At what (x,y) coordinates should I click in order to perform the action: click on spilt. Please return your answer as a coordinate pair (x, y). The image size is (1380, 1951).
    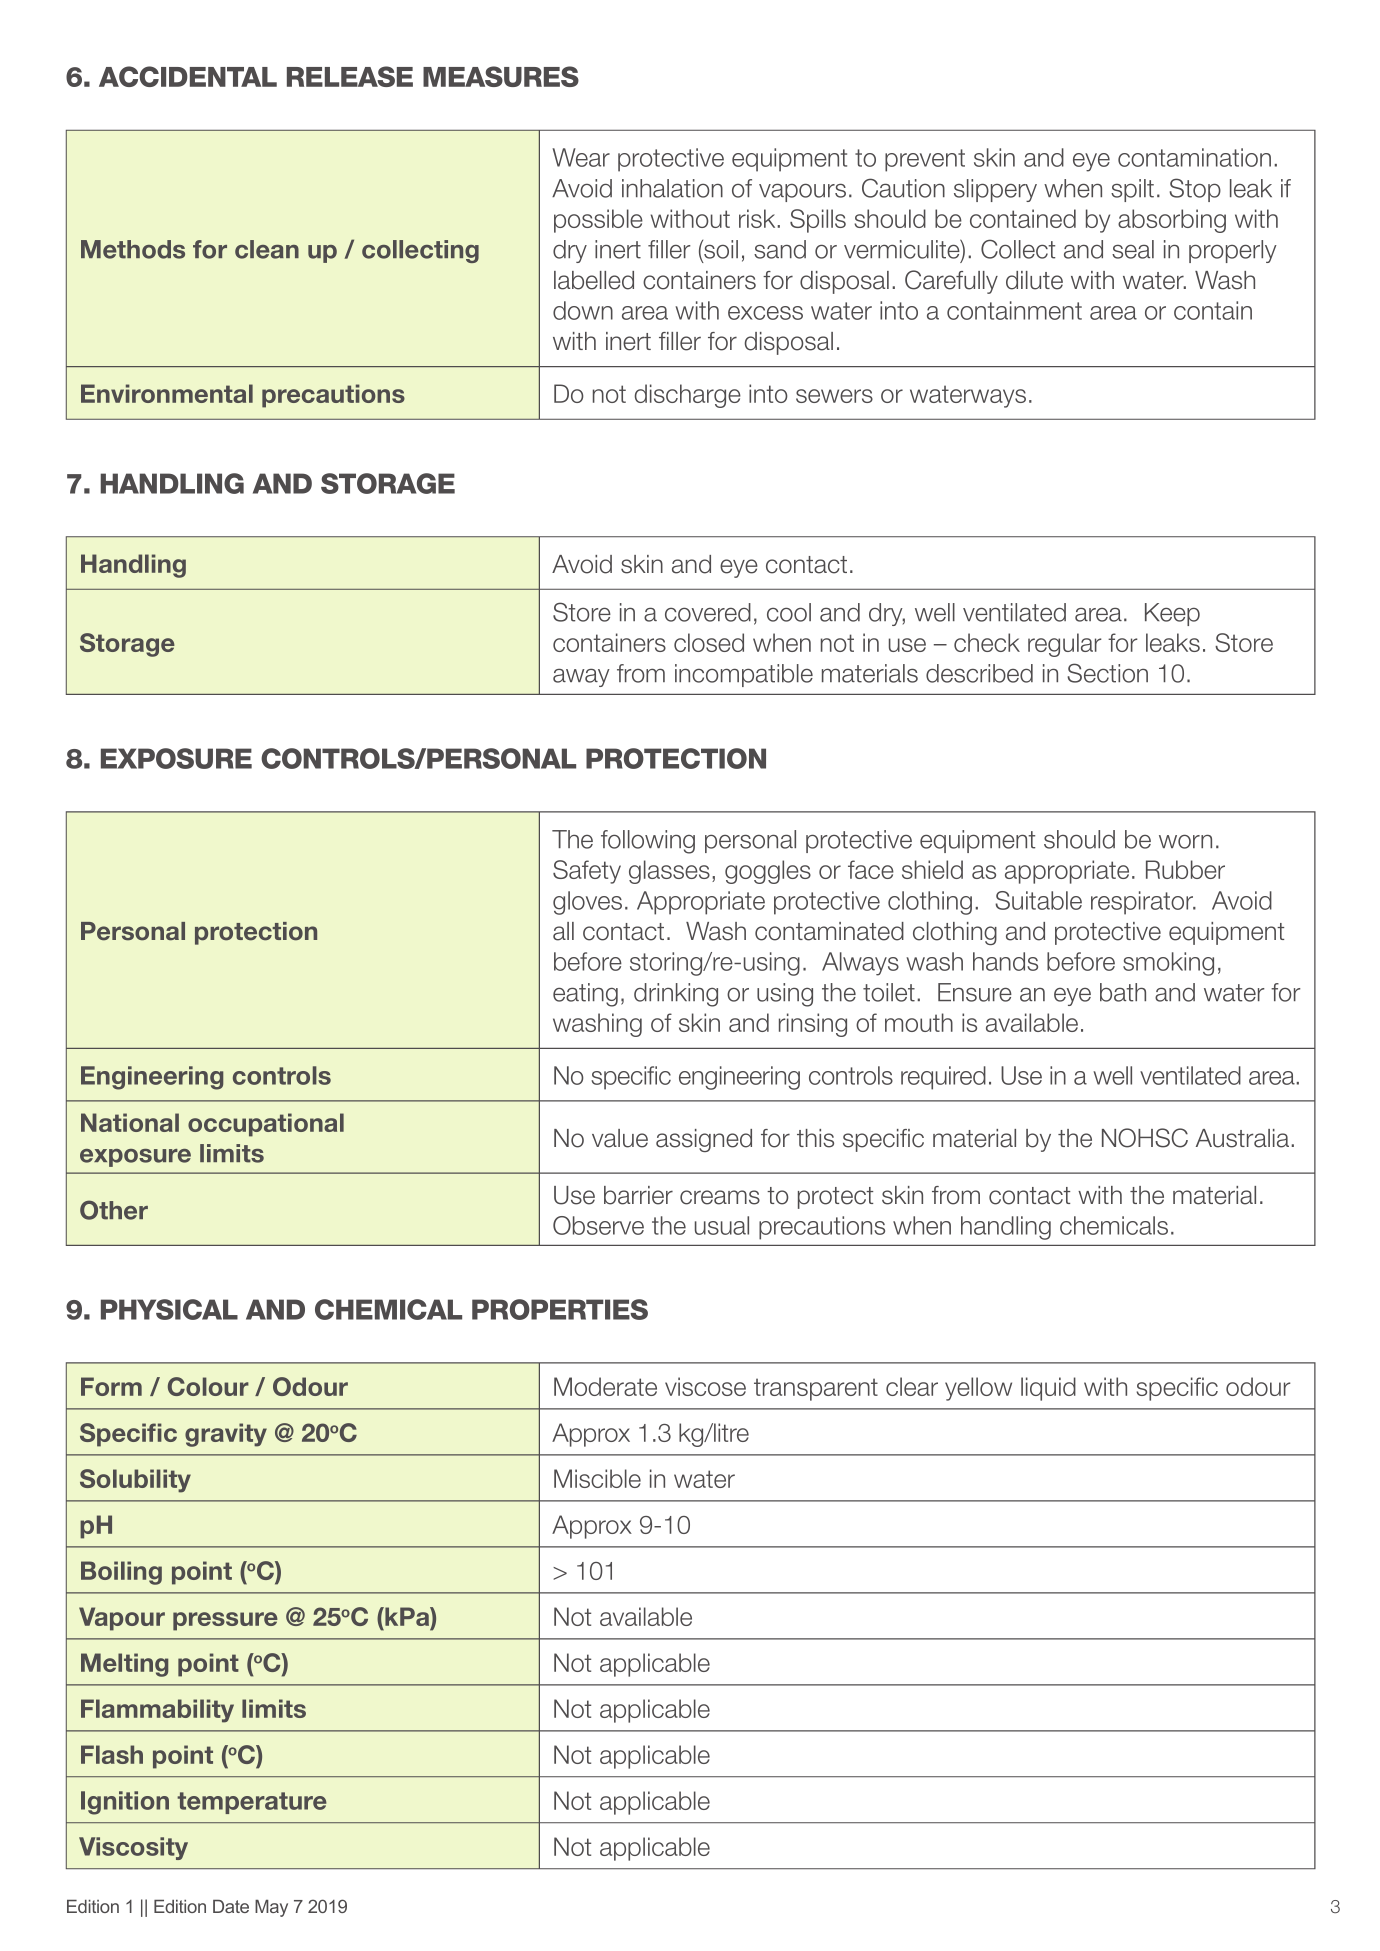
    Looking at the image, I should click on (1132, 190).
